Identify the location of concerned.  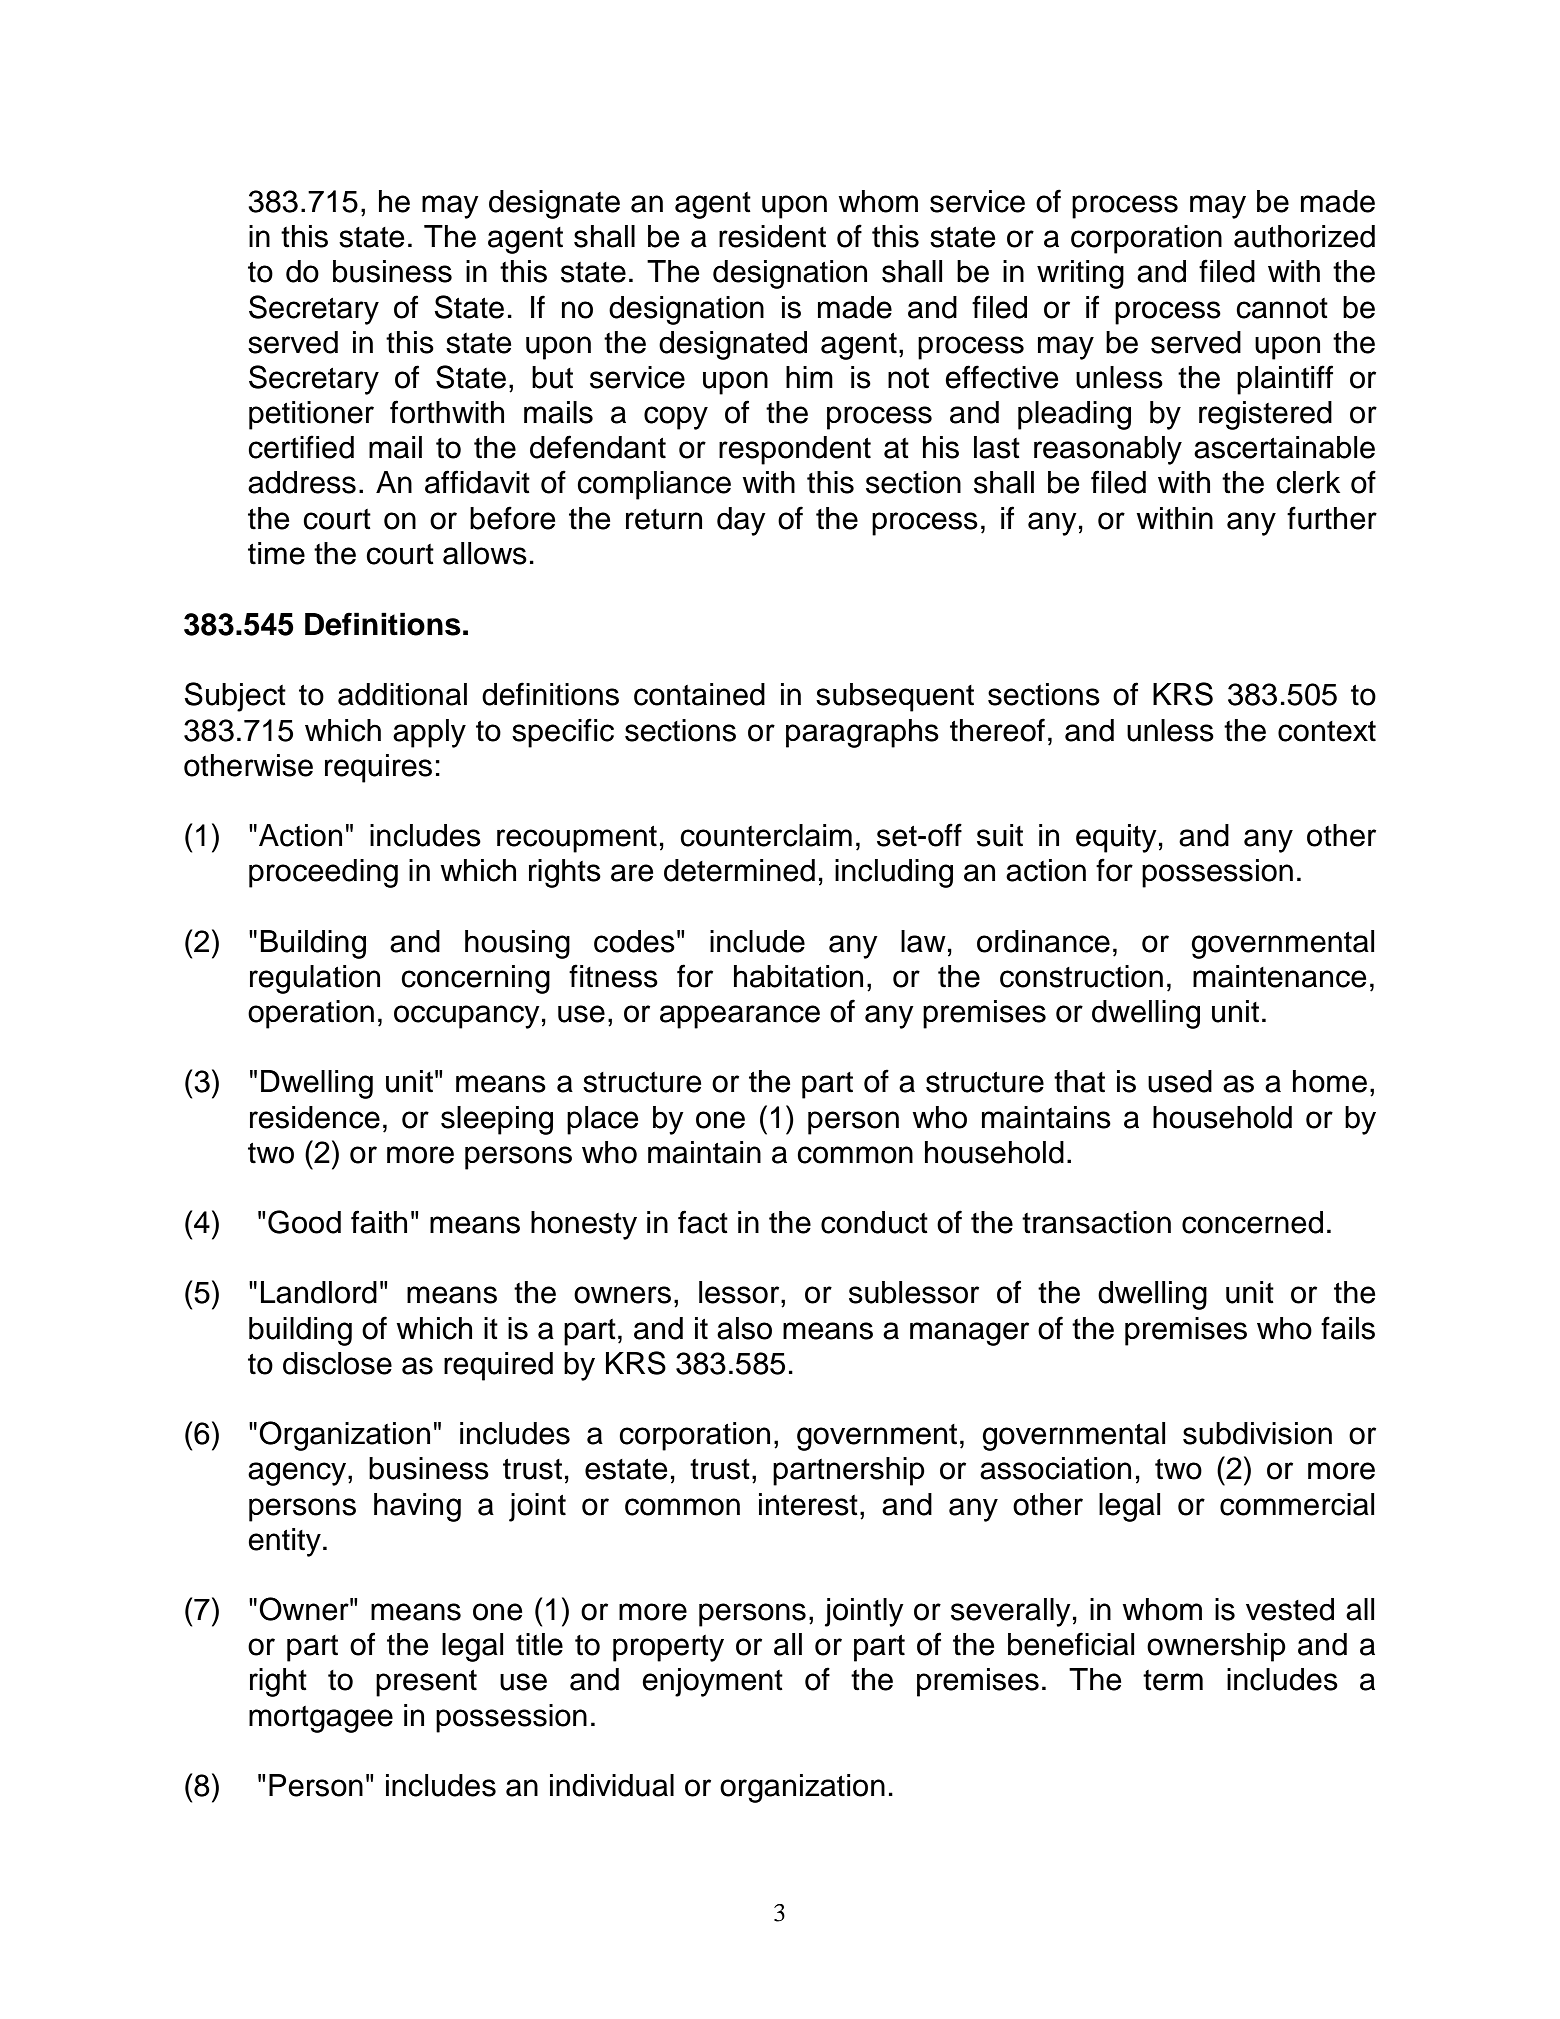
(1252, 1222).
